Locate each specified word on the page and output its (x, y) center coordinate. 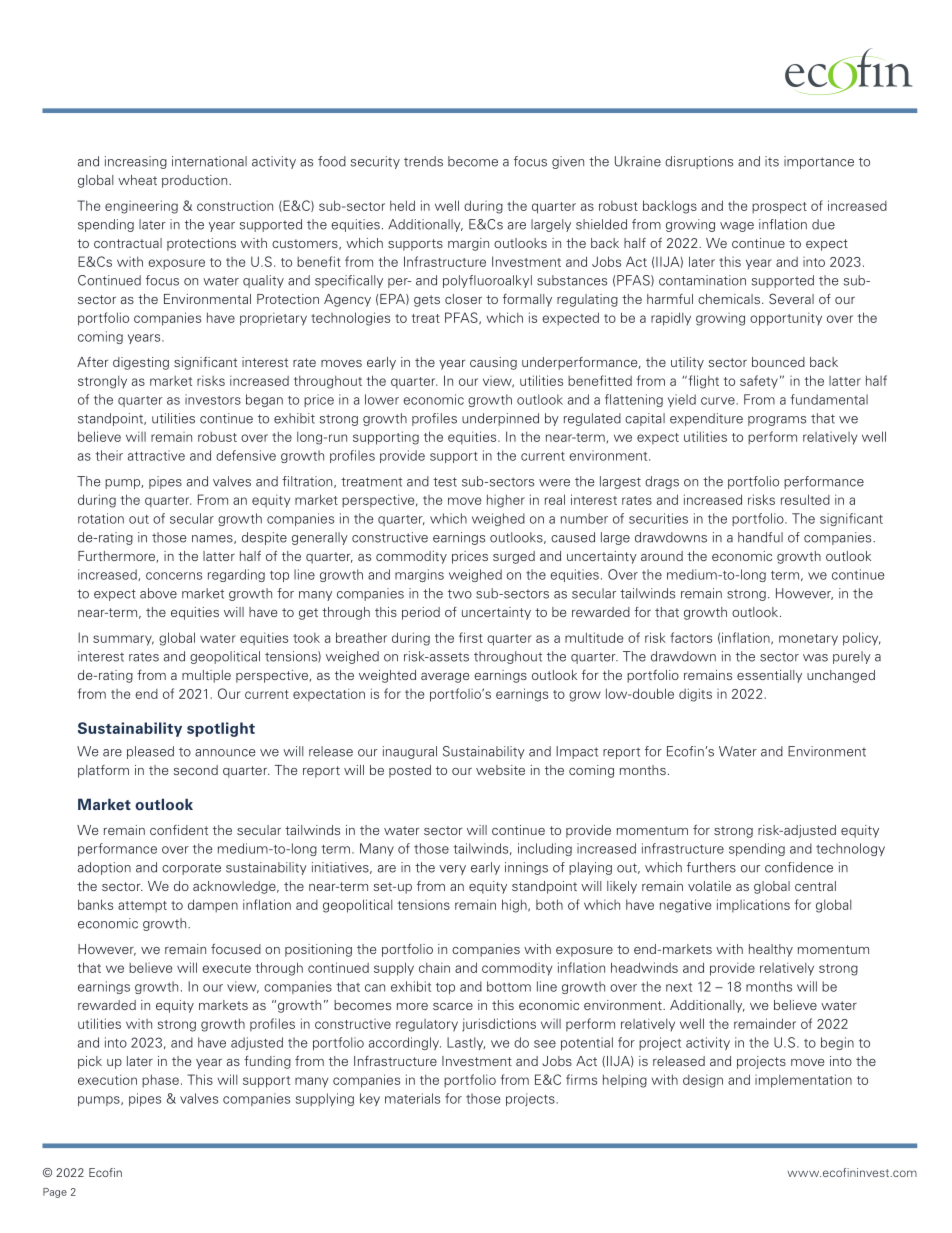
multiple (206, 676)
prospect (779, 208)
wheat (137, 180)
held (402, 205)
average (445, 677)
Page (55, 1193)
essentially (769, 676)
